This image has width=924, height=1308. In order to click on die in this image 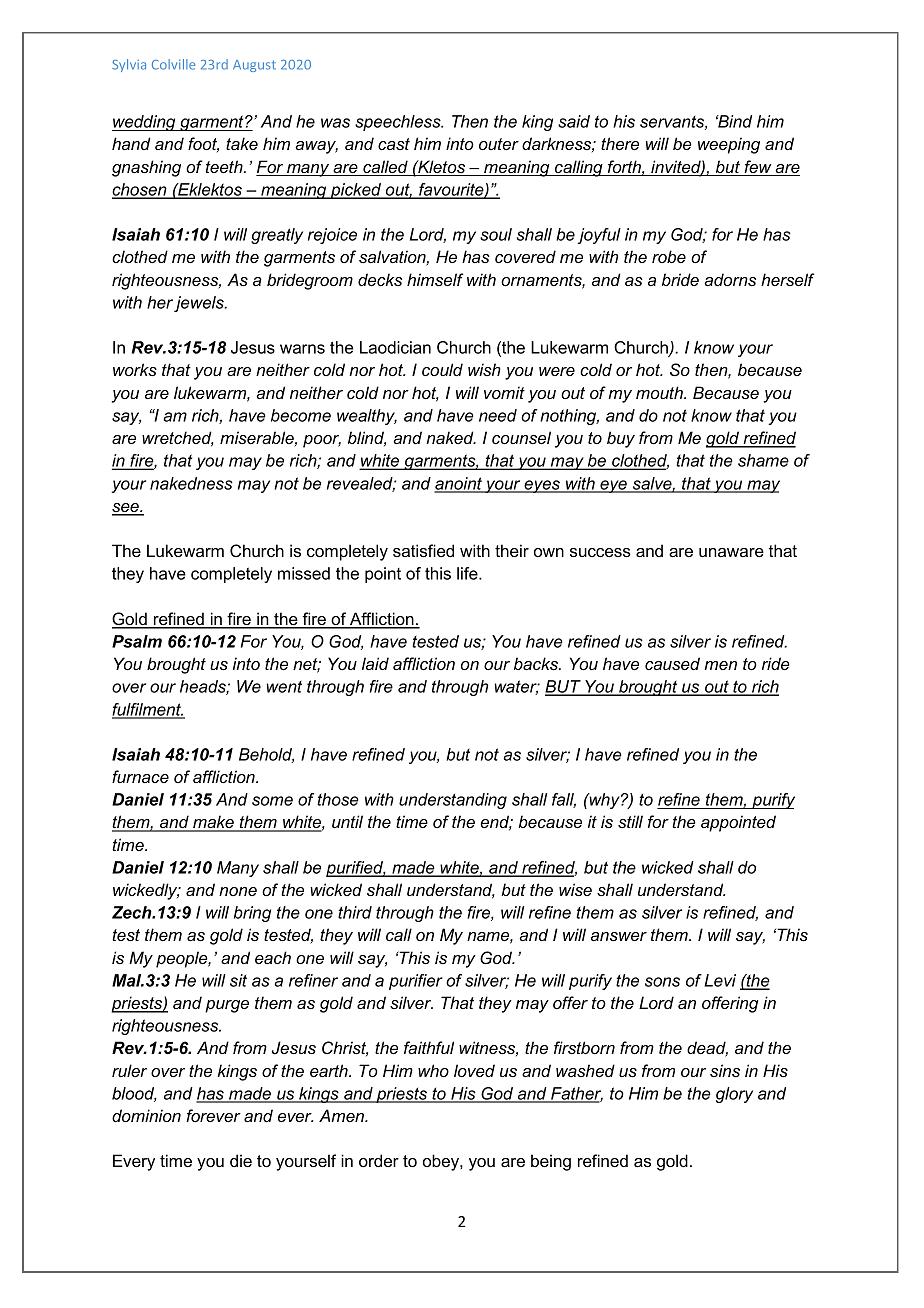, I will do `click(241, 1160)`.
